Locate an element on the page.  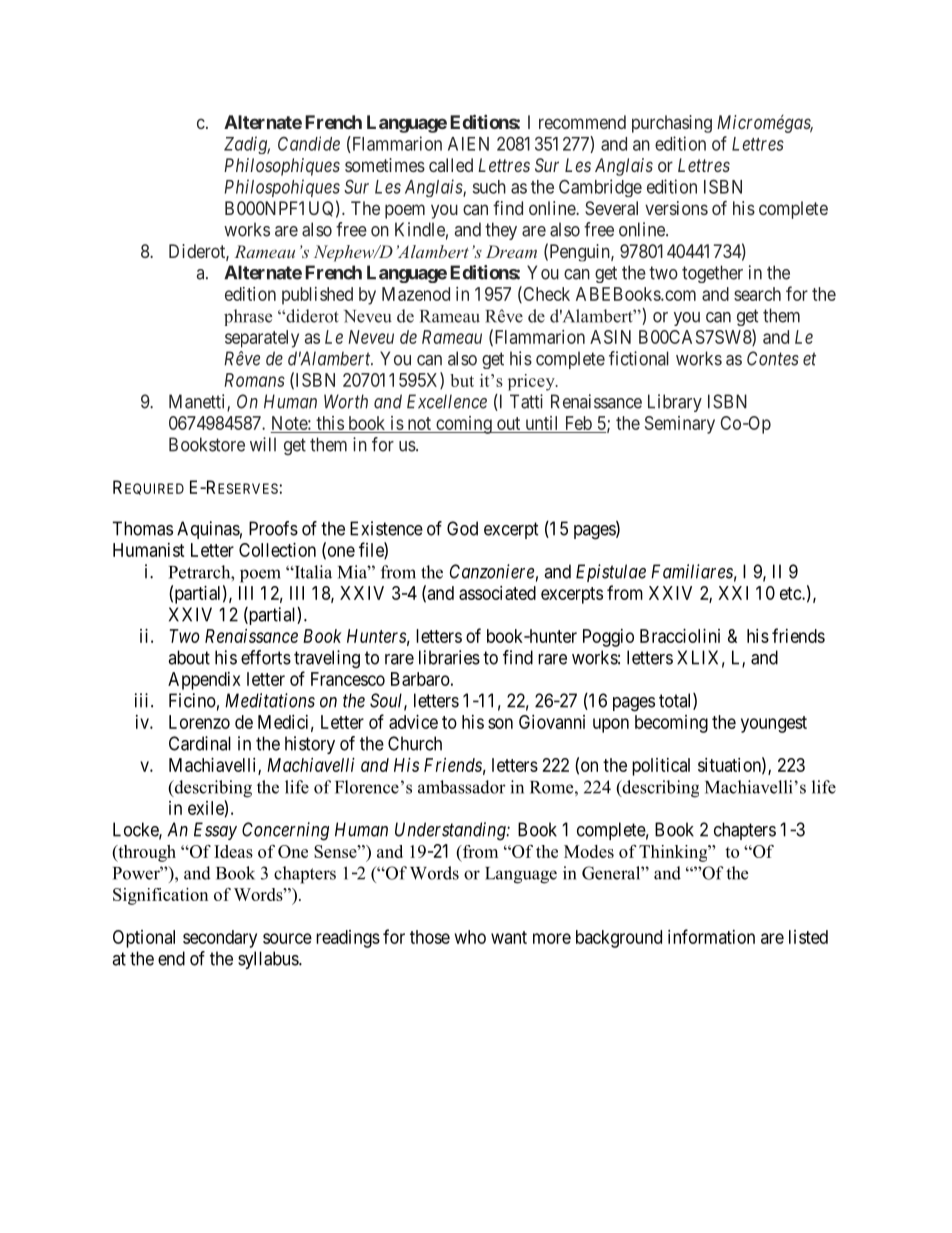
Candide is located at coordinates (309, 143).
